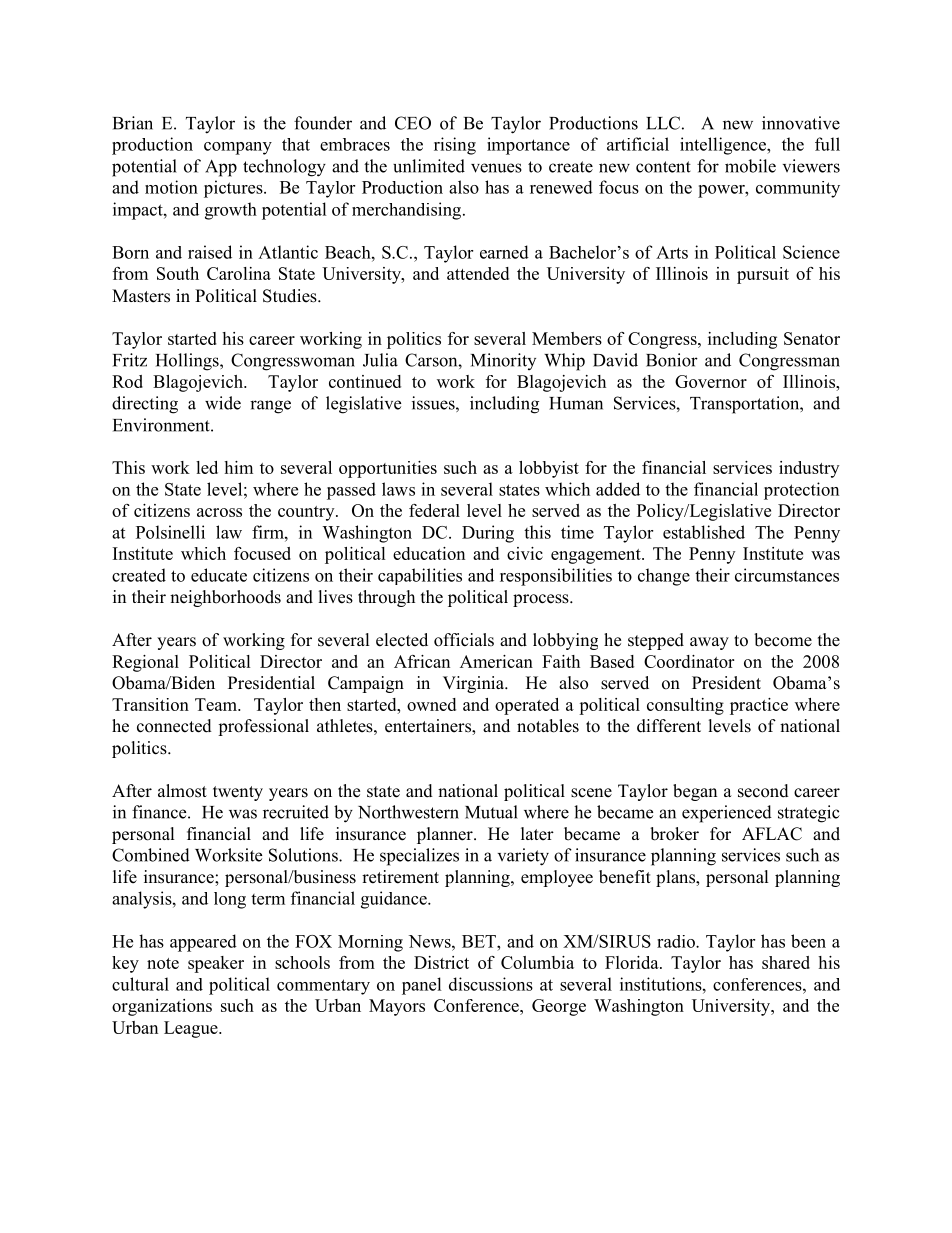  What do you see at coordinates (238, 148) in the screenshot?
I see `company` at bounding box center [238, 148].
